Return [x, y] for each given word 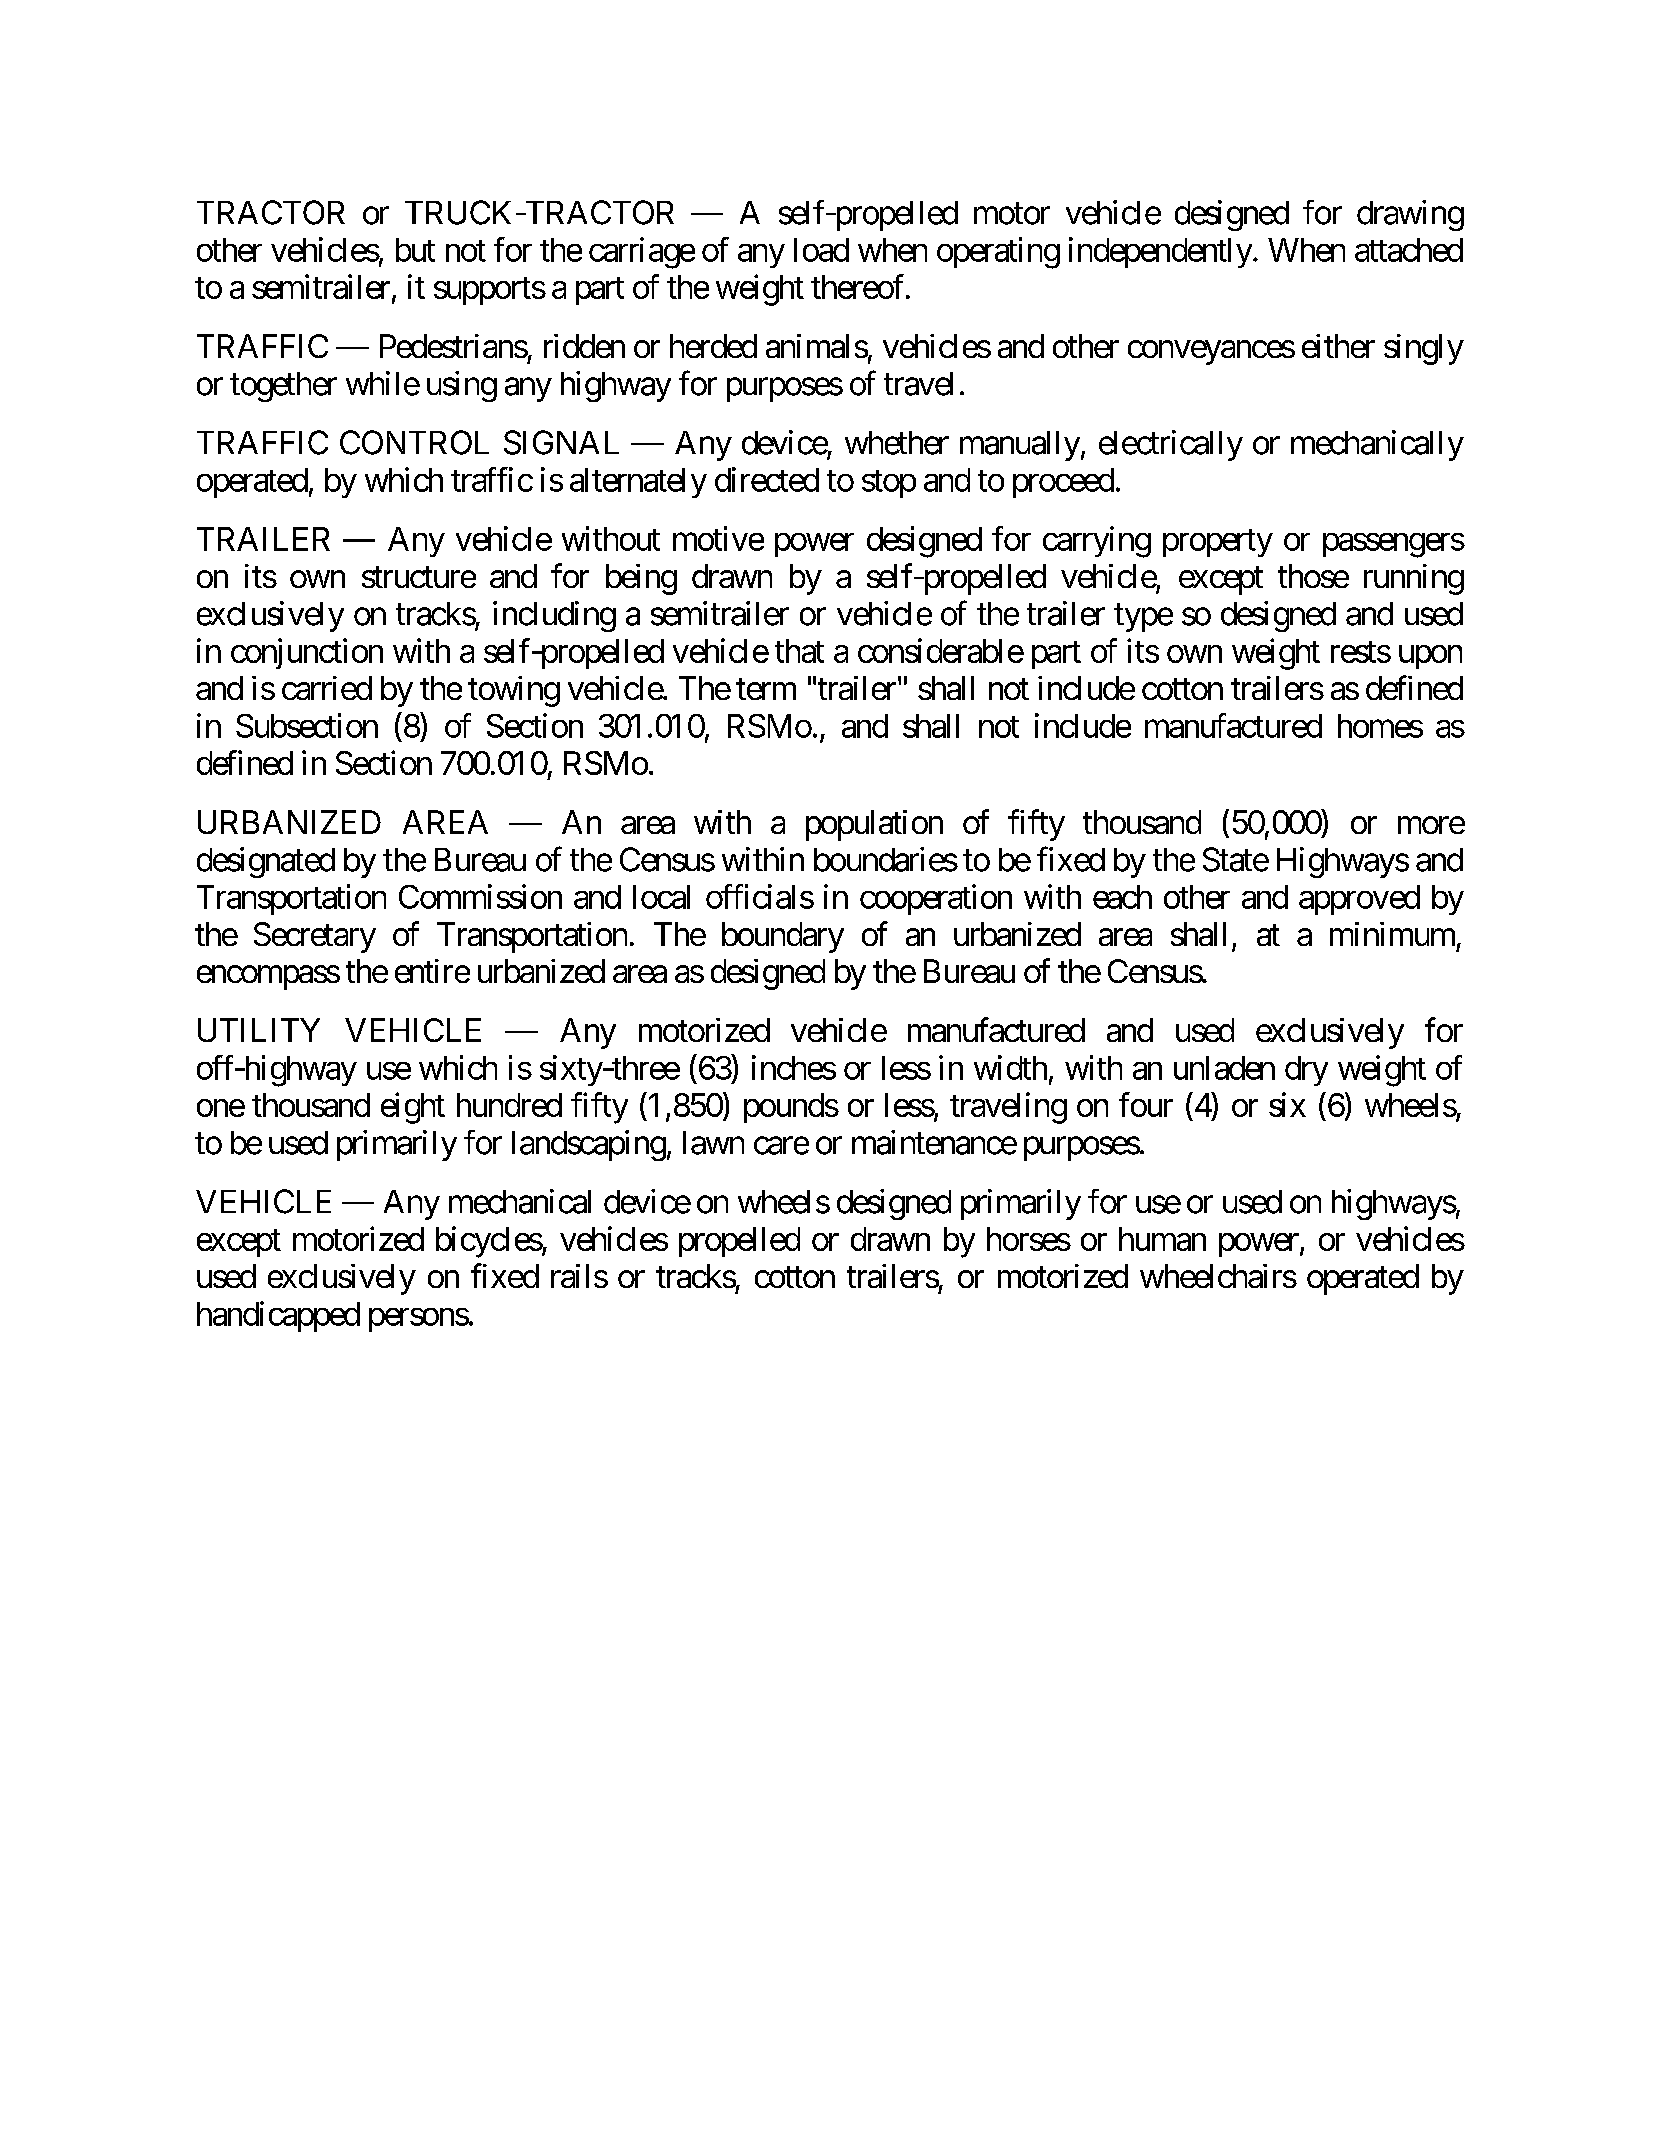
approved [1359, 900]
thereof [859, 286]
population [874, 825]
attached [1409, 250]
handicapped [278, 1316]
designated [266, 862]
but [415, 250]
